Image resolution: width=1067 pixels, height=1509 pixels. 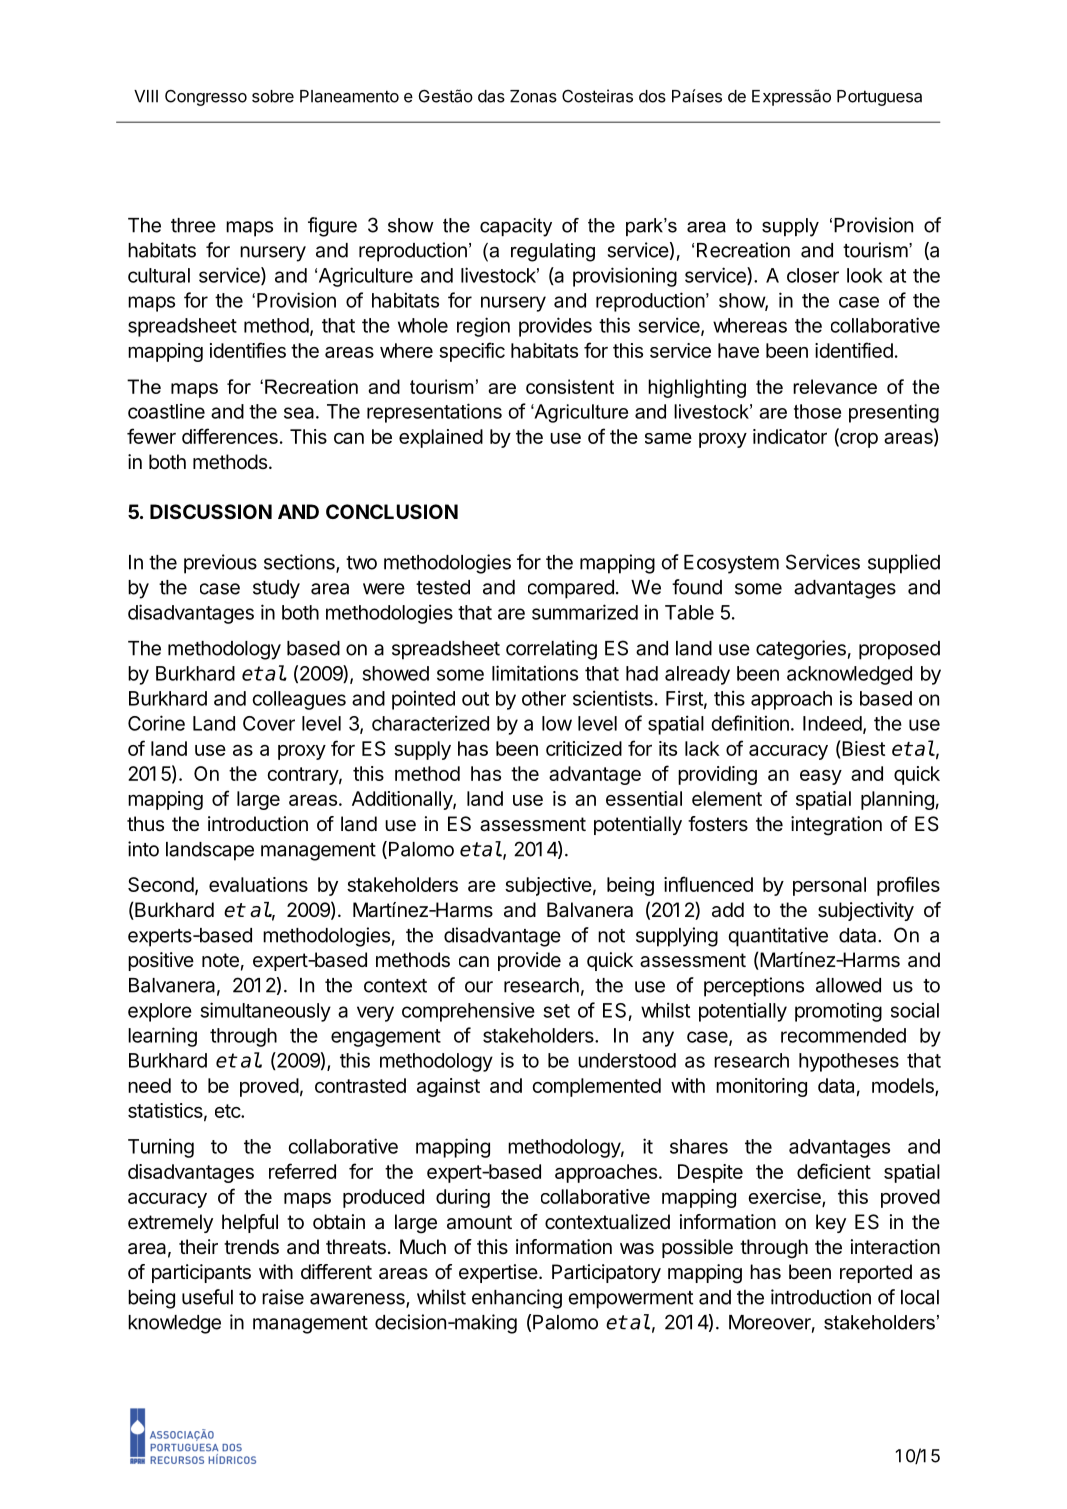 I want to click on Indeed, so click(x=832, y=723).
